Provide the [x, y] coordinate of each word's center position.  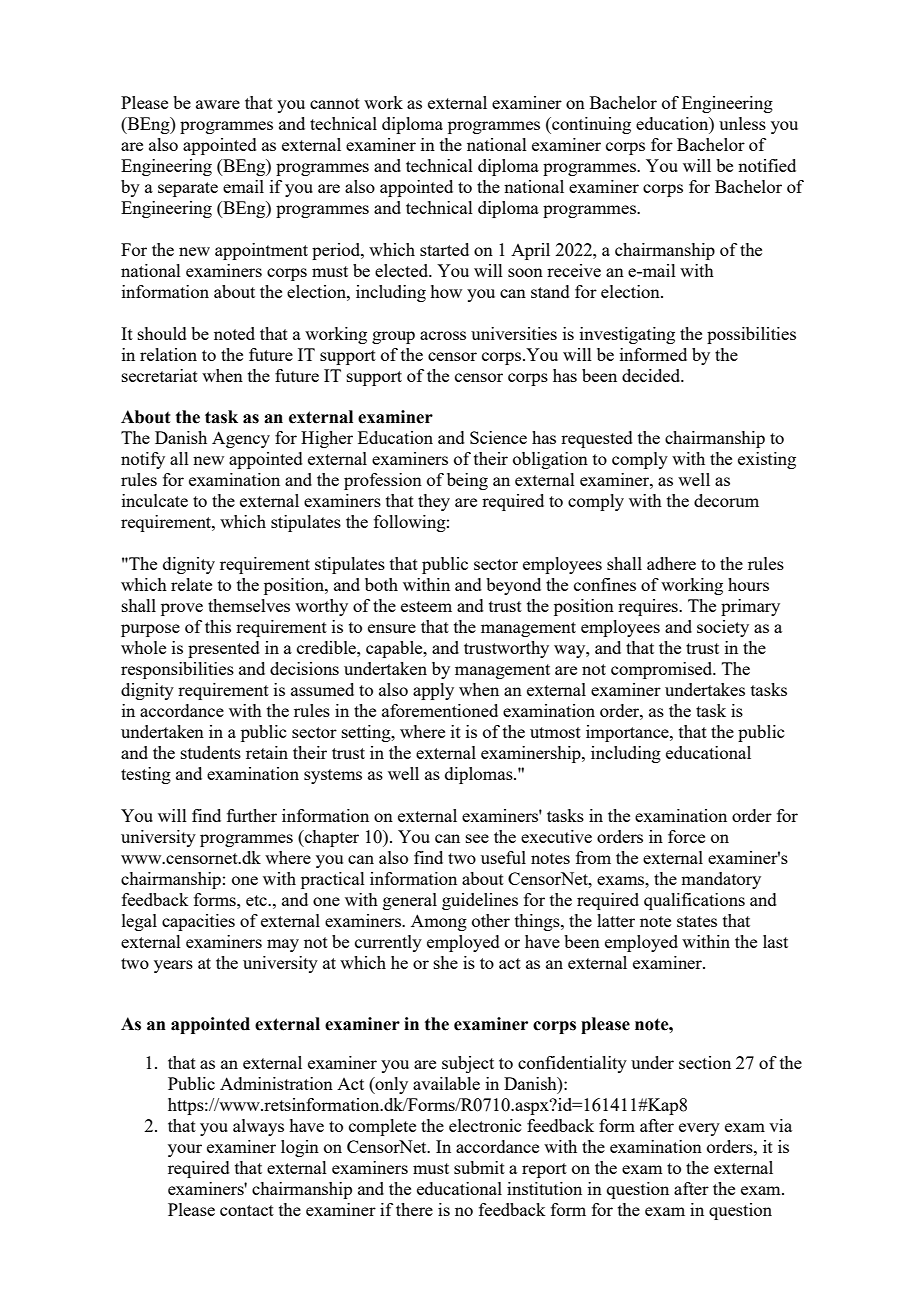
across [443, 335]
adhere [671, 563]
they [434, 502]
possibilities [751, 335]
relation [168, 354]
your [185, 1150]
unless [742, 123]
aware [218, 104]
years [173, 966]
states [697, 921]
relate [191, 584]
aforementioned [440, 710]
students [211, 752]
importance [628, 733]
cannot [335, 103]
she [446, 962]
